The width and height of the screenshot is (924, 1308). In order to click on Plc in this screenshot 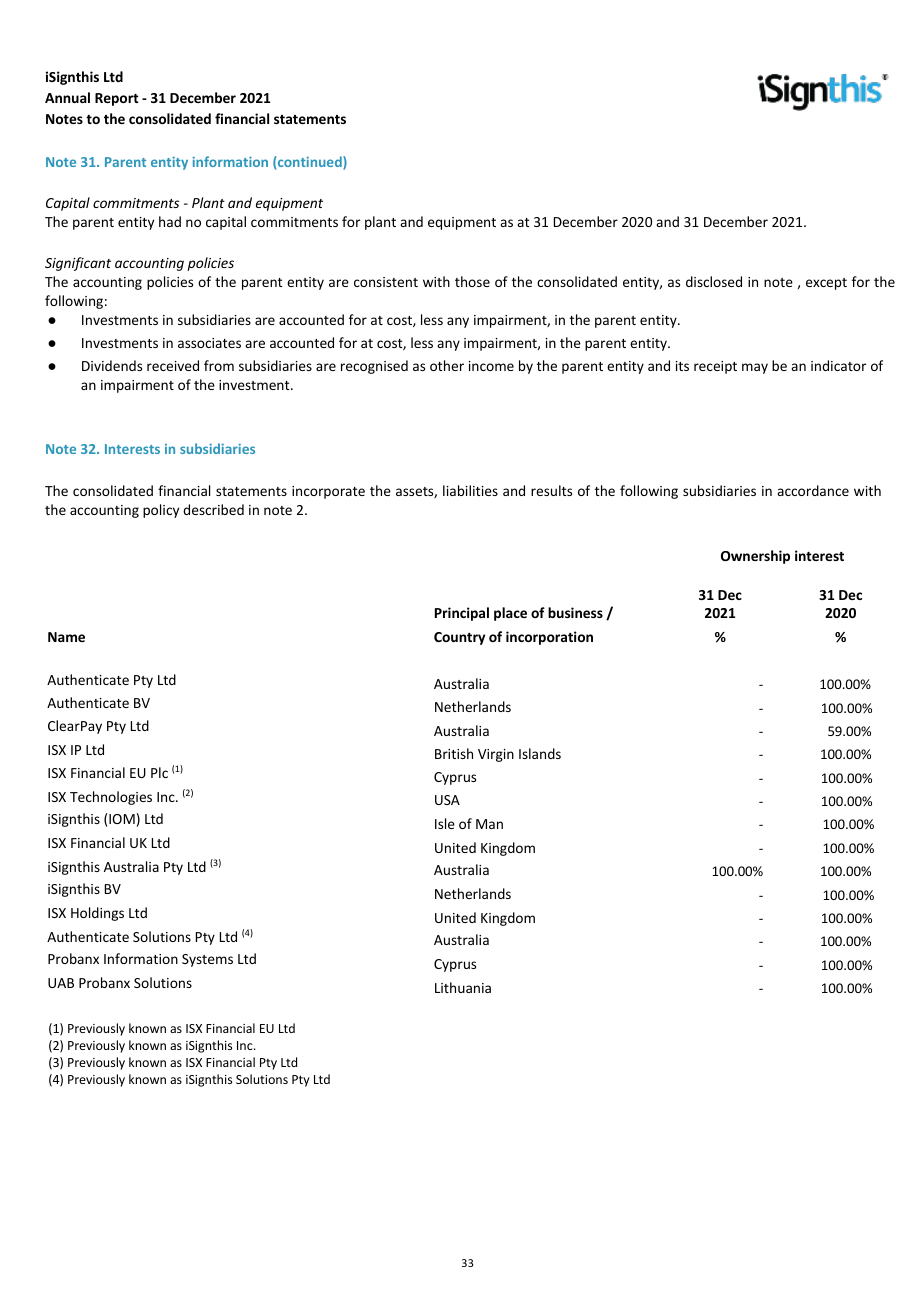, I will do `click(159, 772)`.
